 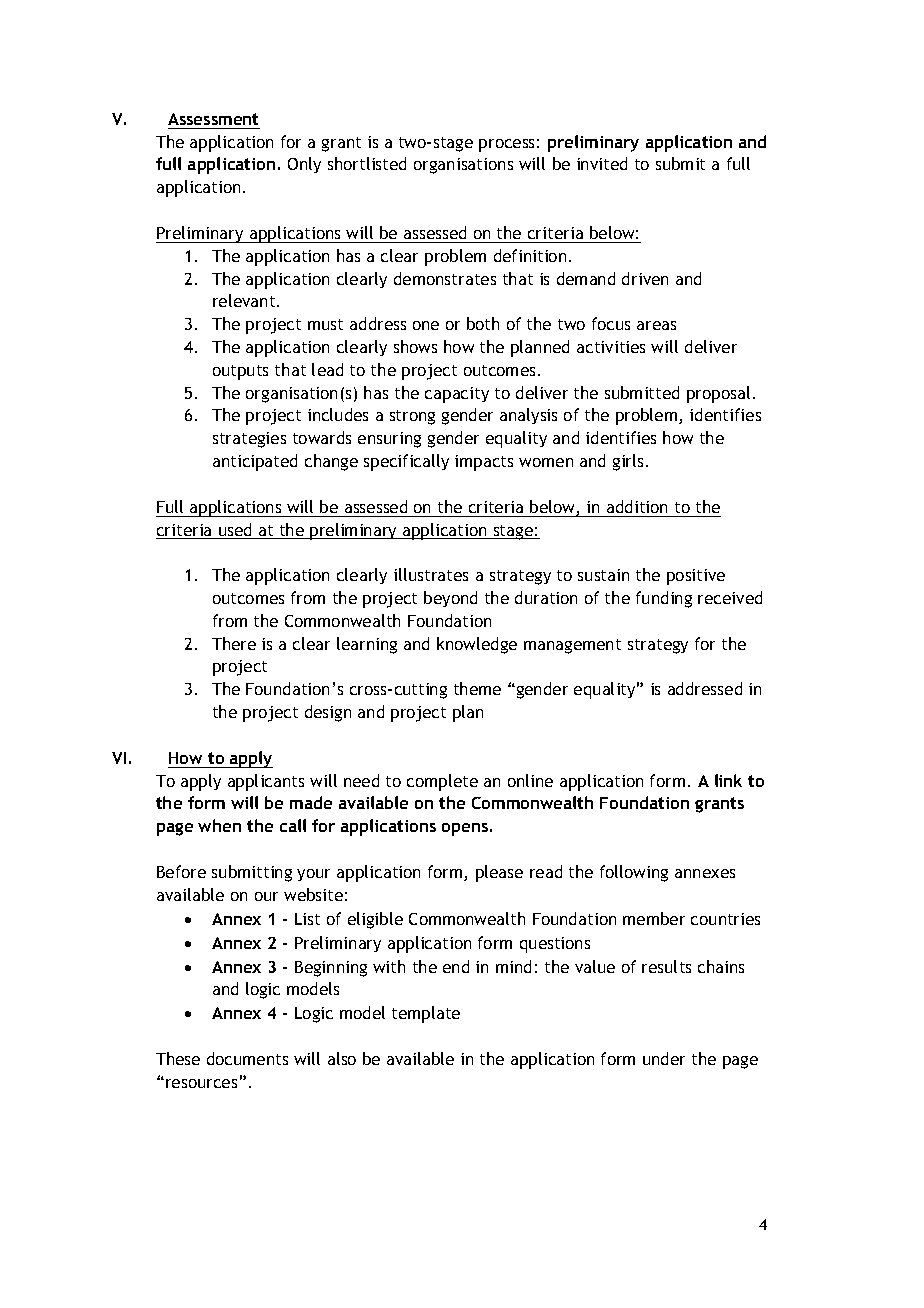 I want to click on applicants, so click(x=266, y=782).
